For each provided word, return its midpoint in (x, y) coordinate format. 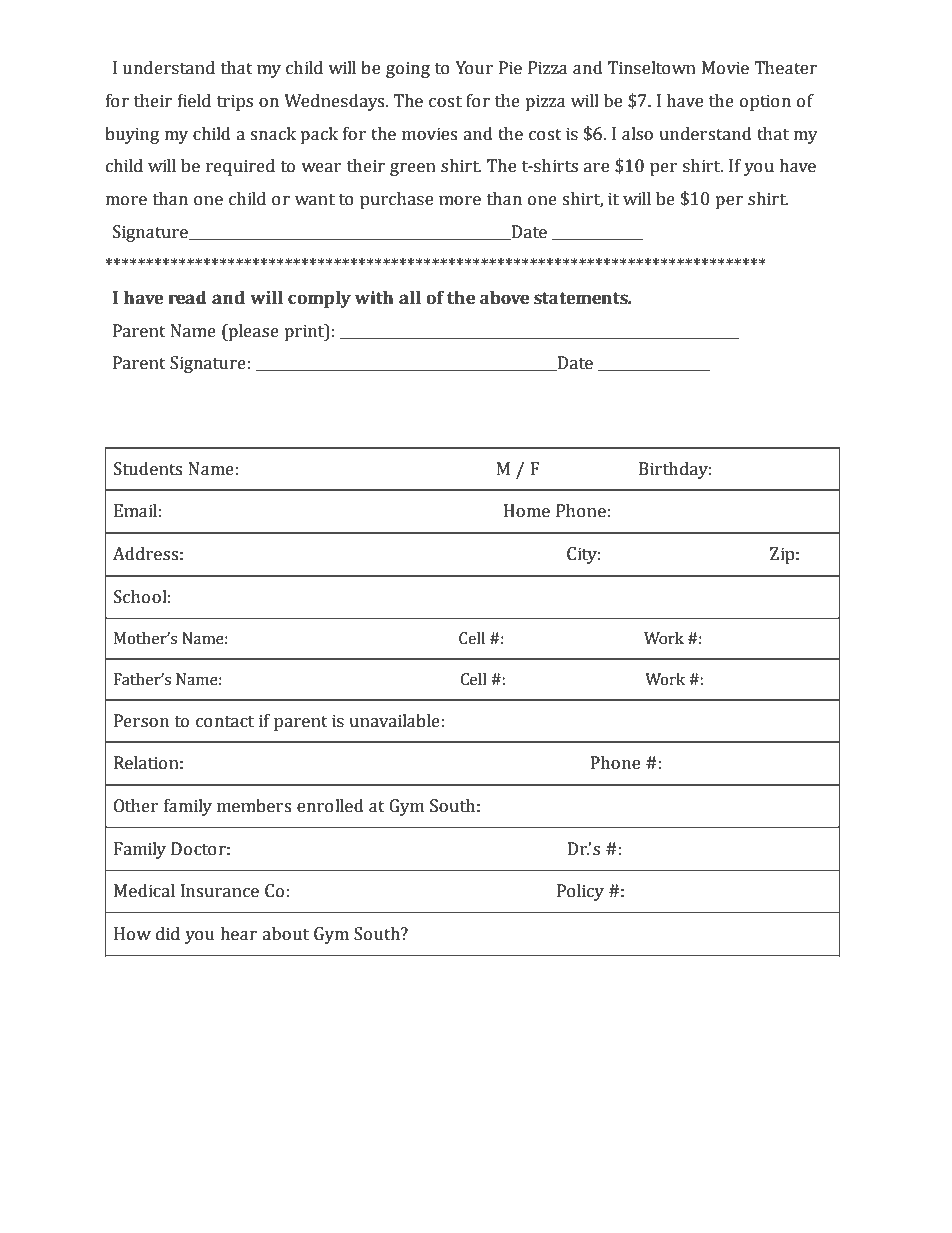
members (254, 806)
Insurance (220, 891)
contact (225, 722)
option (765, 102)
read (187, 298)
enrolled (330, 806)
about (285, 934)
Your (474, 68)
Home (527, 511)
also (637, 134)
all (410, 298)
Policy (580, 892)
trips (235, 102)
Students (148, 469)
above (504, 298)
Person (141, 721)
